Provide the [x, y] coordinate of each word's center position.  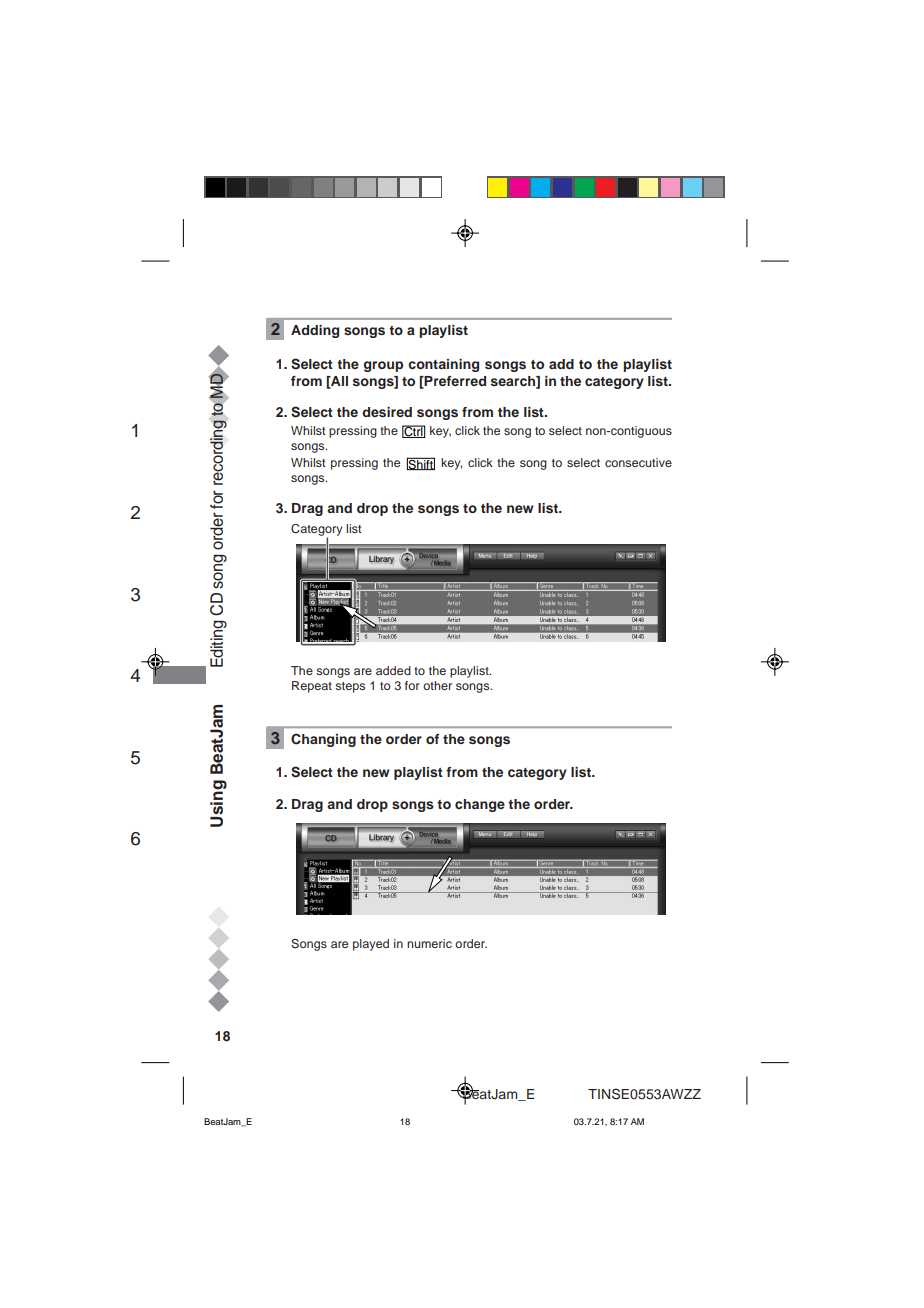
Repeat [312, 687]
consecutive [638, 462]
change [480, 805]
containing [443, 365]
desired [387, 412]
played [371, 945]
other [437, 685]
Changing [323, 740]
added [393, 670]
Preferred [454, 382]
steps [350, 687]
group [383, 366]
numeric [429, 943]
